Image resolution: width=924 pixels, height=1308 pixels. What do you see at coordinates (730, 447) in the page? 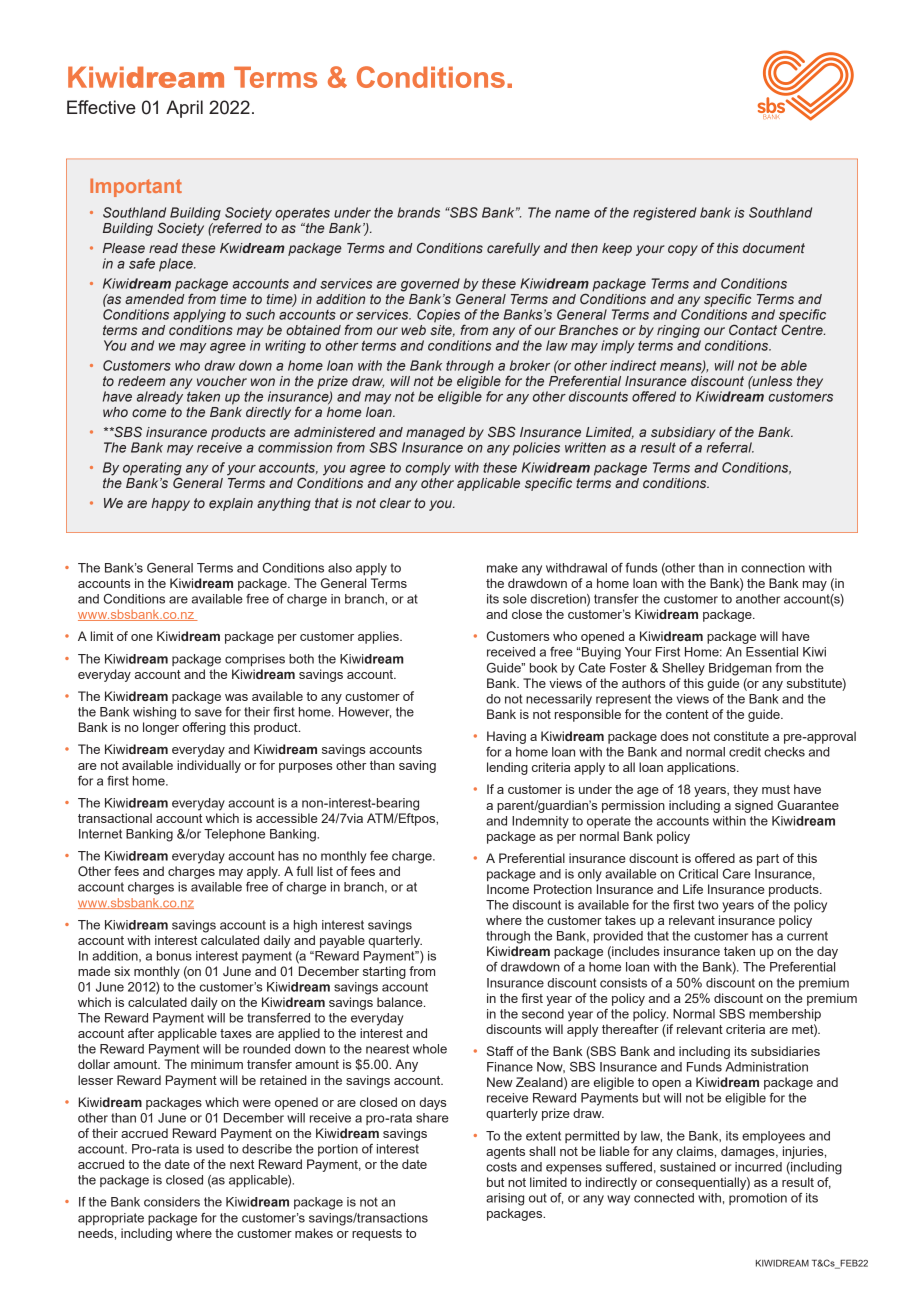
I see `referral` at bounding box center [730, 447].
